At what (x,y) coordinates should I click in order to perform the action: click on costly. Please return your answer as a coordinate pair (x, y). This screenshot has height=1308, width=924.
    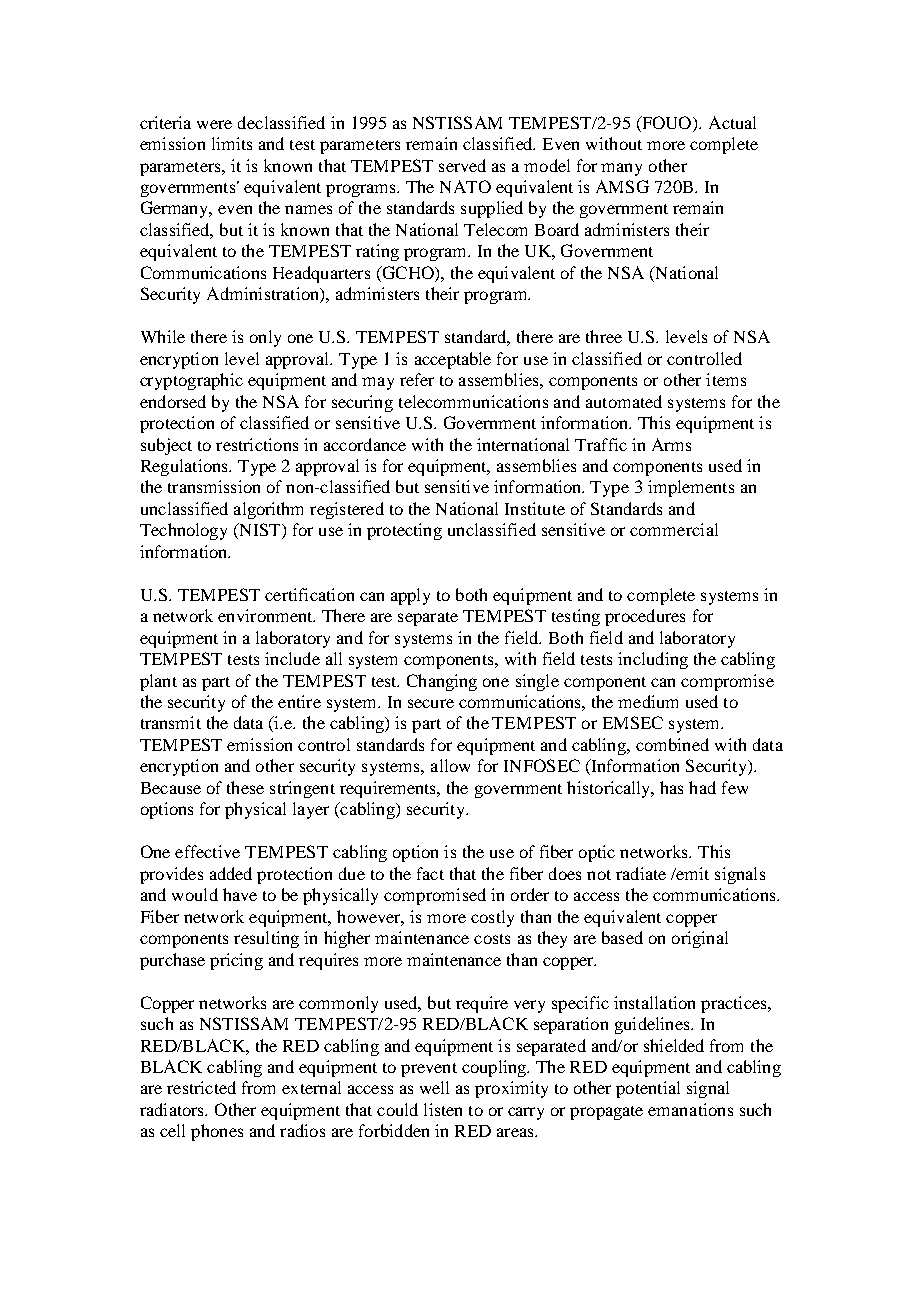
    Looking at the image, I should click on (492, 918).
